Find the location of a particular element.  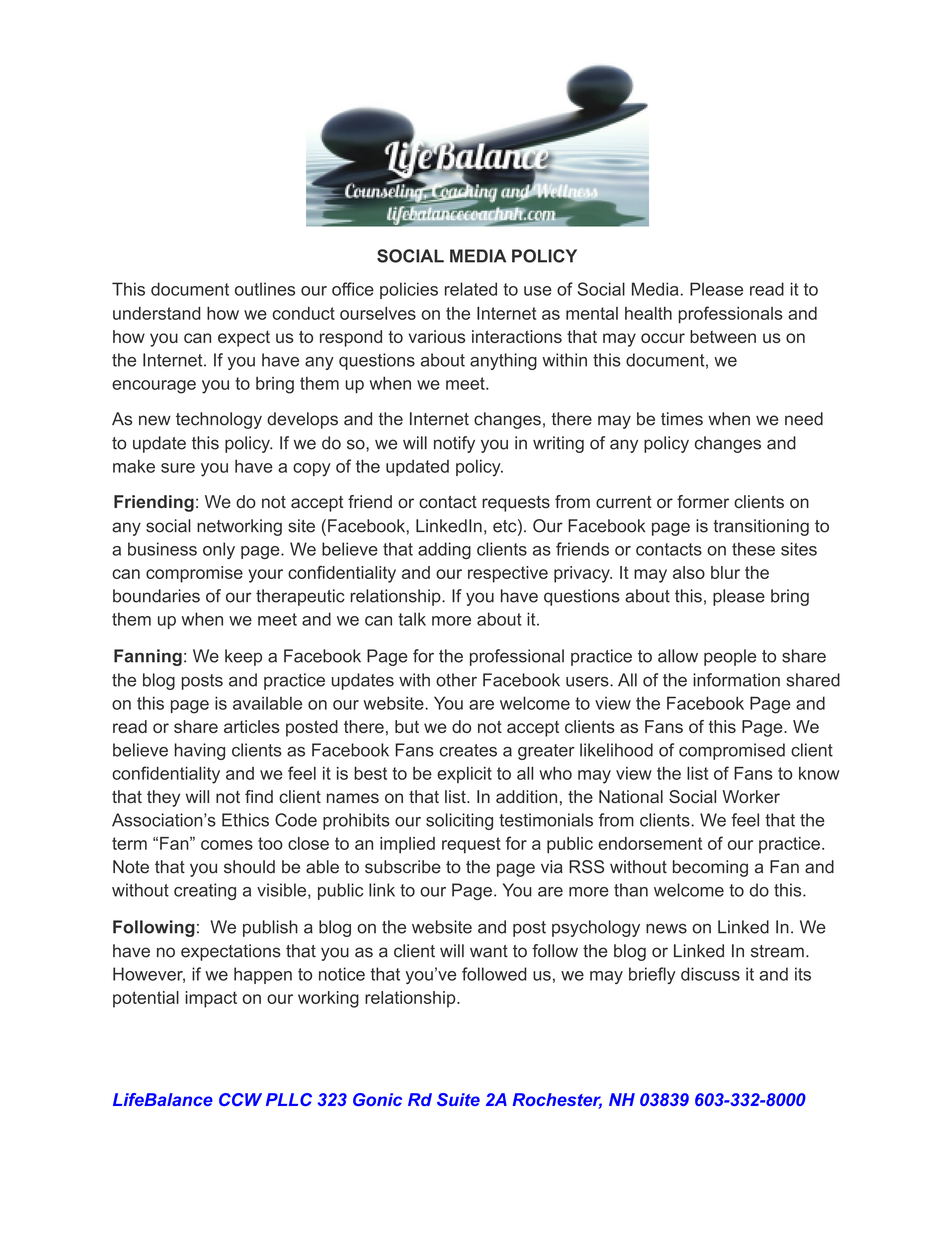

discuss is located at coordinates (710, 974).
